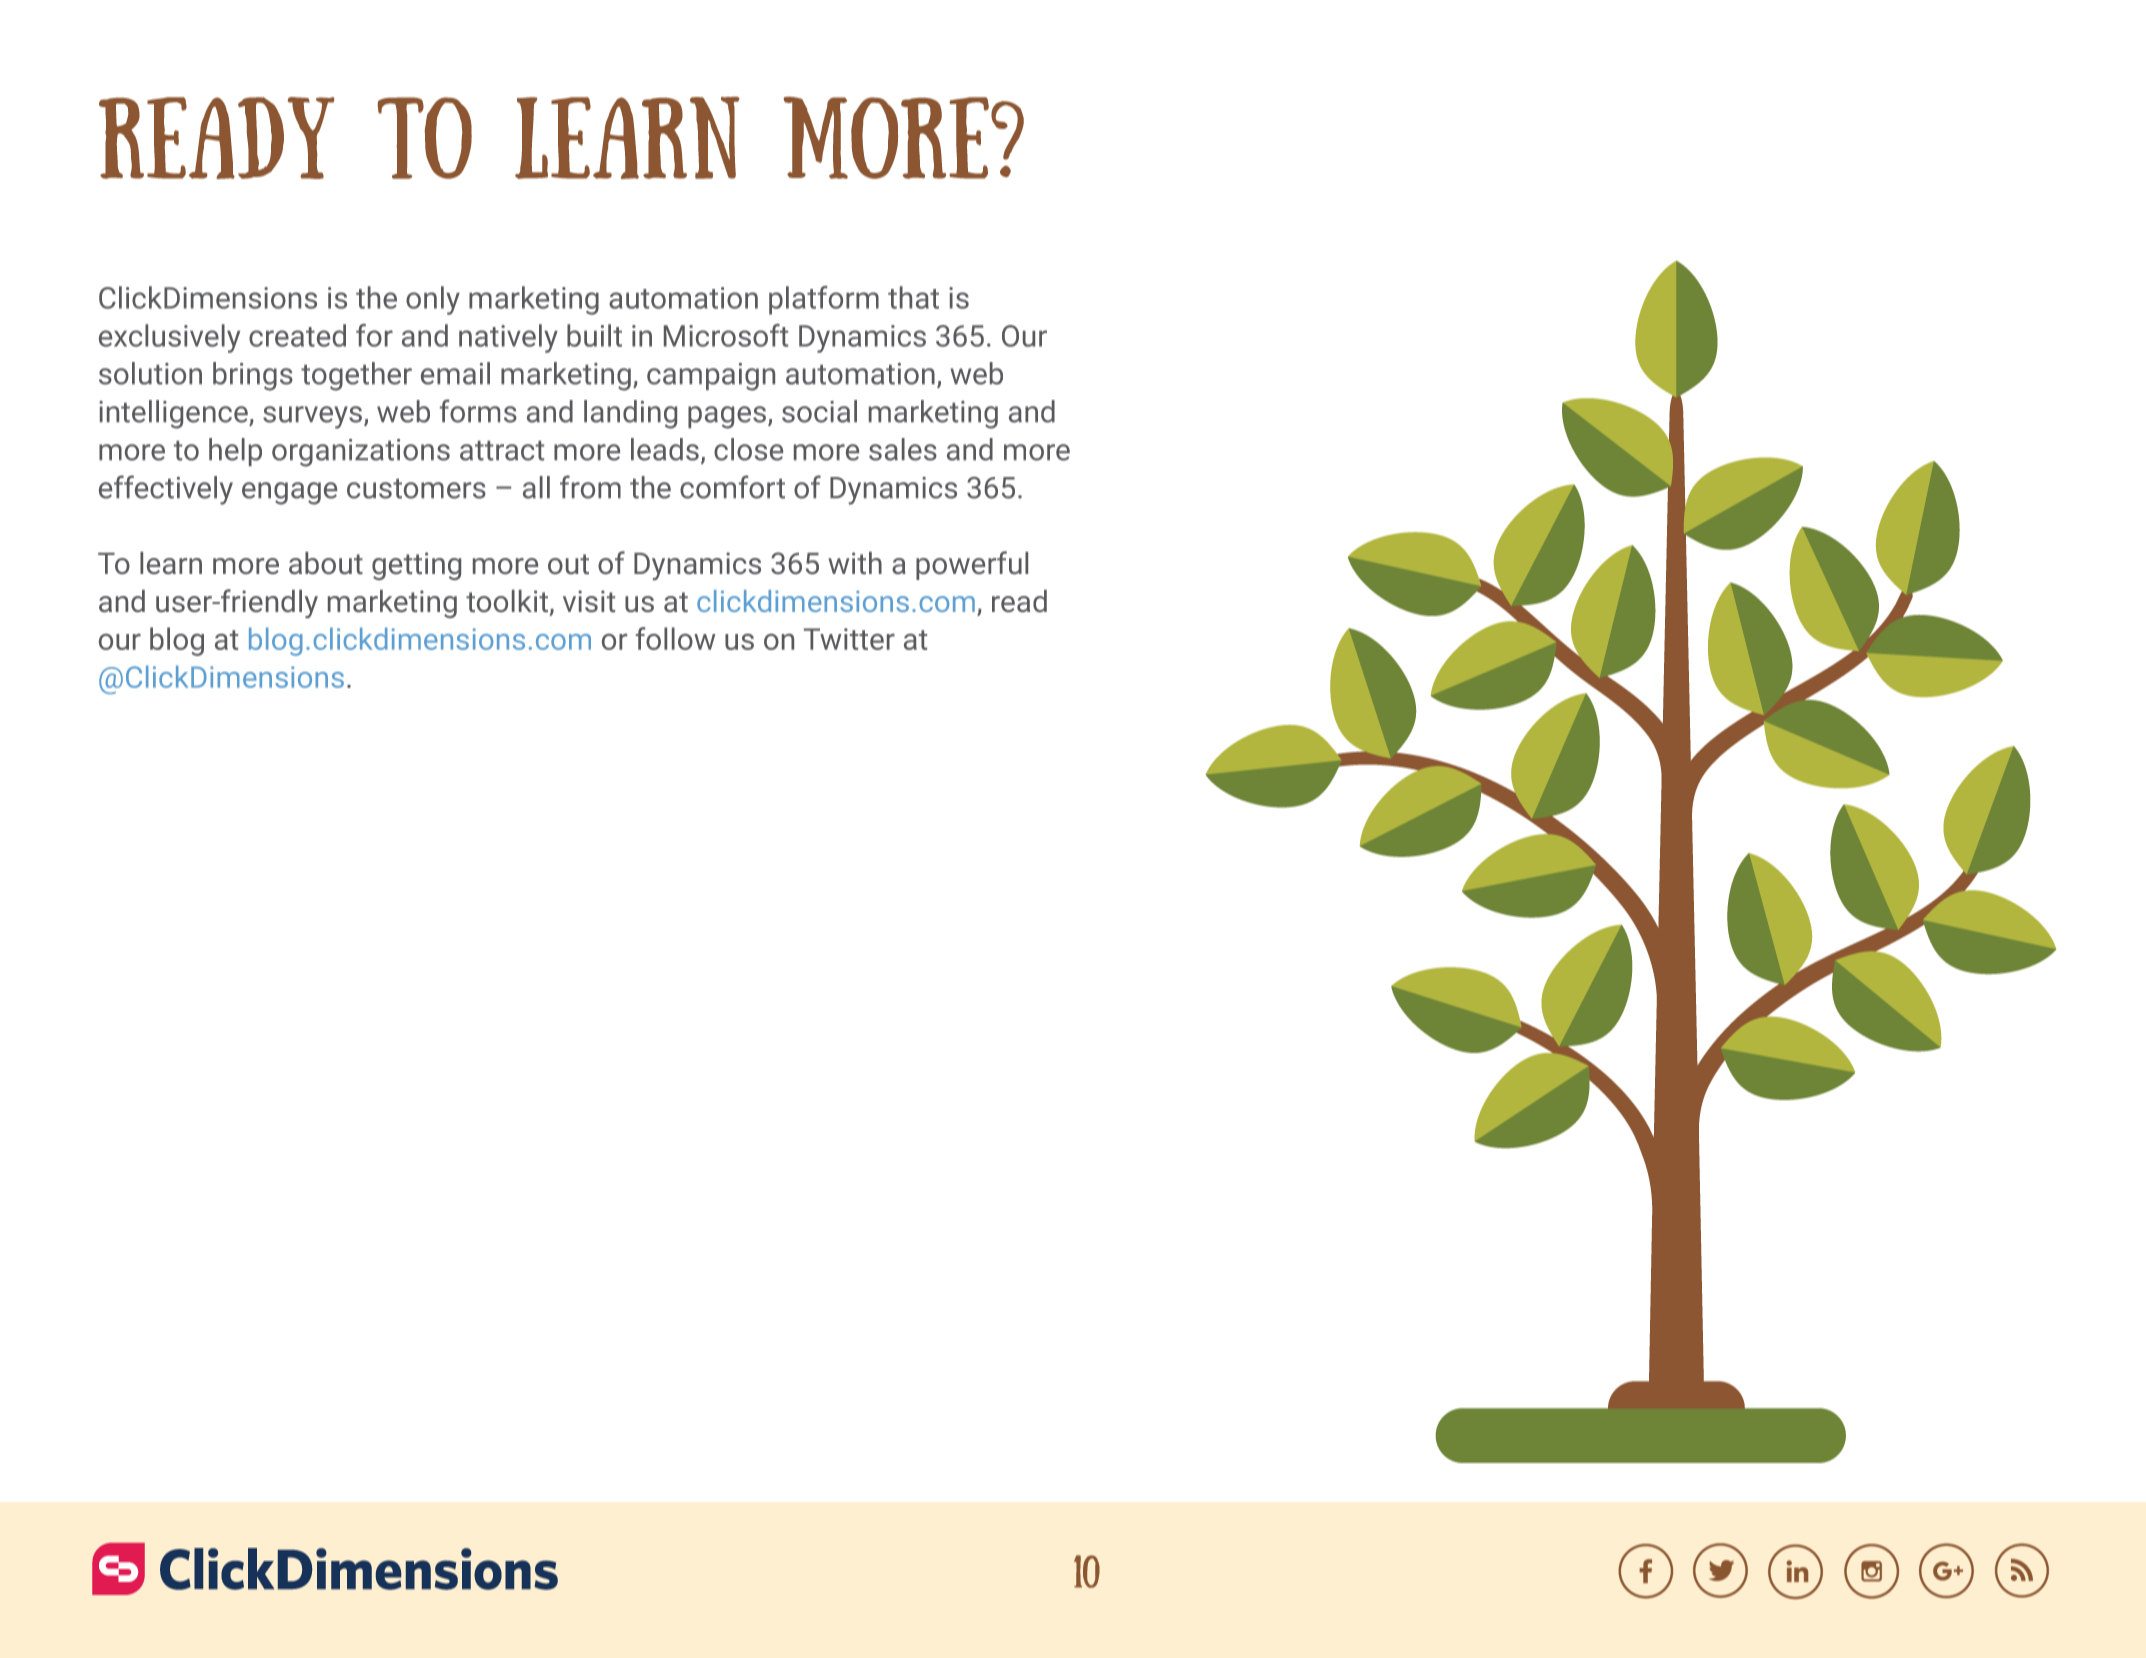 The image size is (2146, 1658). I want to click on social, so click(819, 411).
